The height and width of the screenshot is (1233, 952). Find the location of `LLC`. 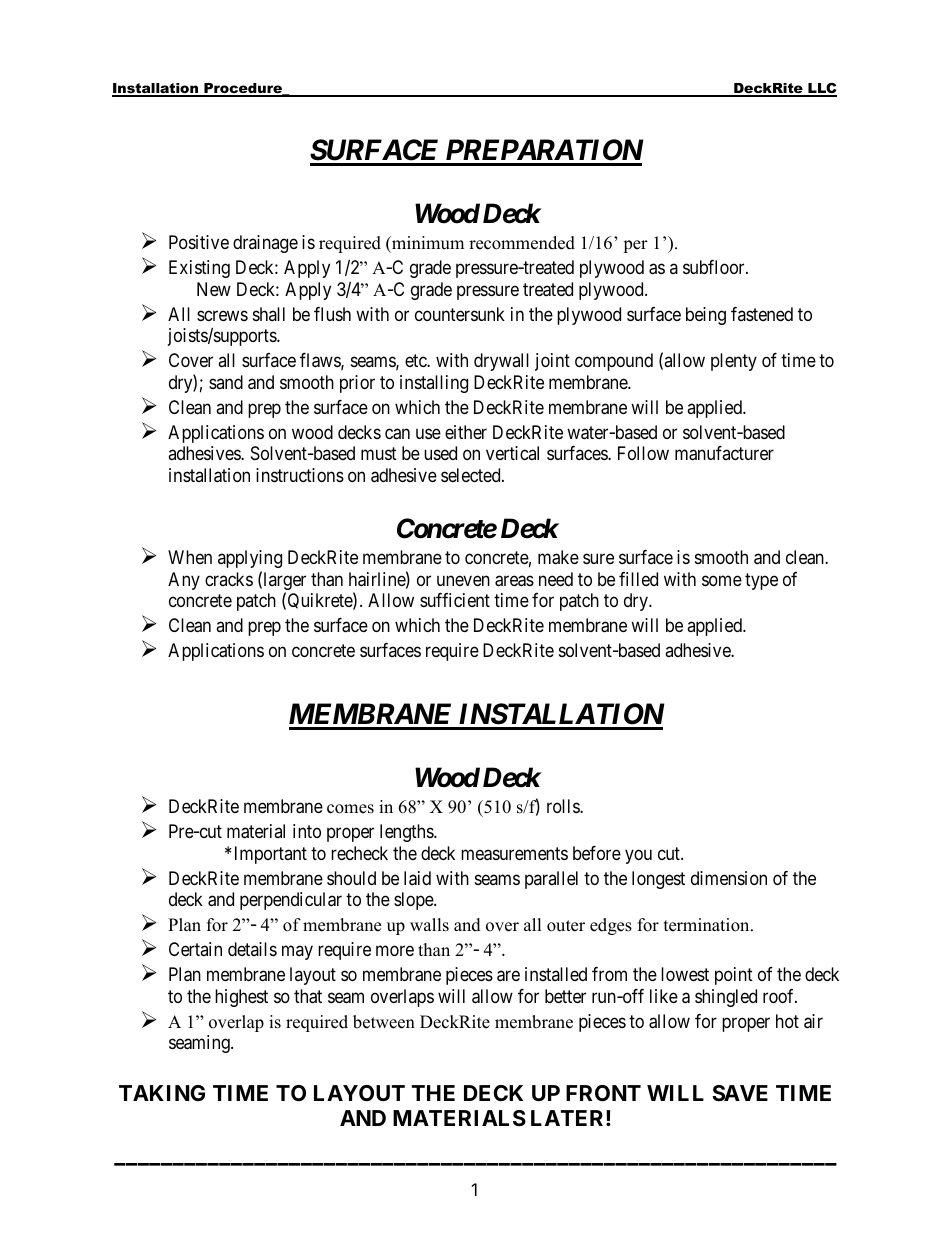

LLC is located at coordinates (821, 90).
